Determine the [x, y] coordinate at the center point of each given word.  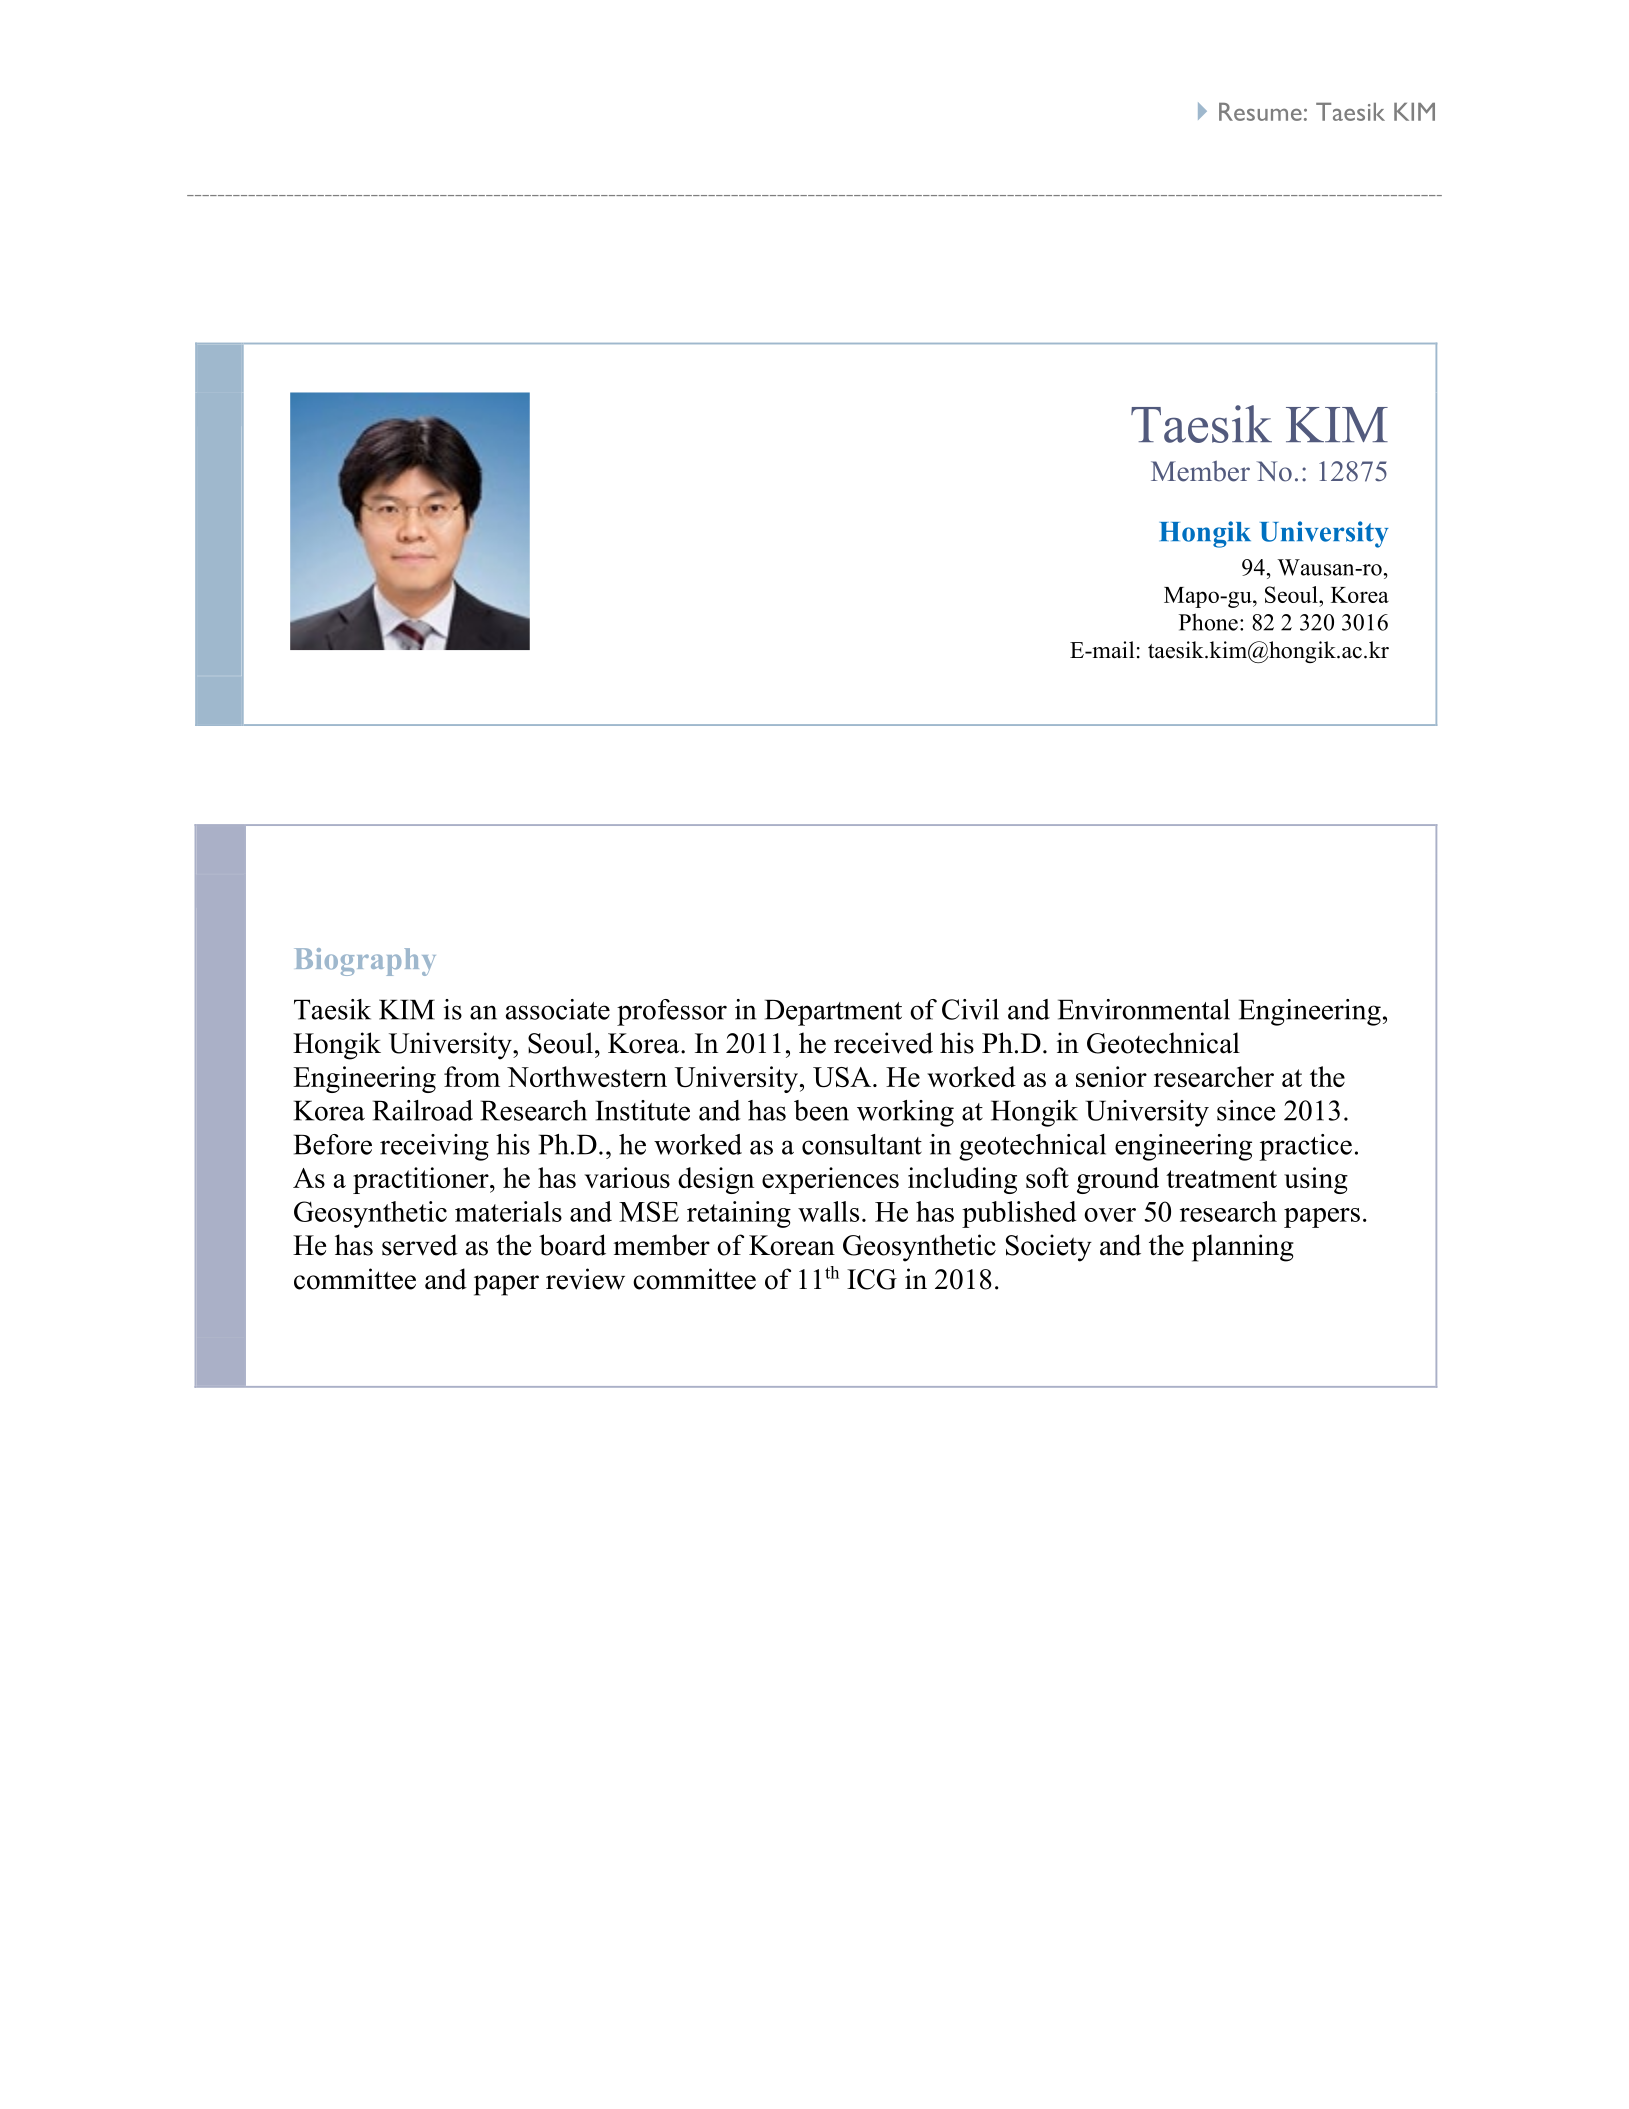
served [420, 1245]
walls [828, 1211]
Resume [1260, 112]
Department [833, 1012]
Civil [970, 1009]
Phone [1208, 622]
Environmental [1144, 1009]
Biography [365, 962]
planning [1243, 1248]
